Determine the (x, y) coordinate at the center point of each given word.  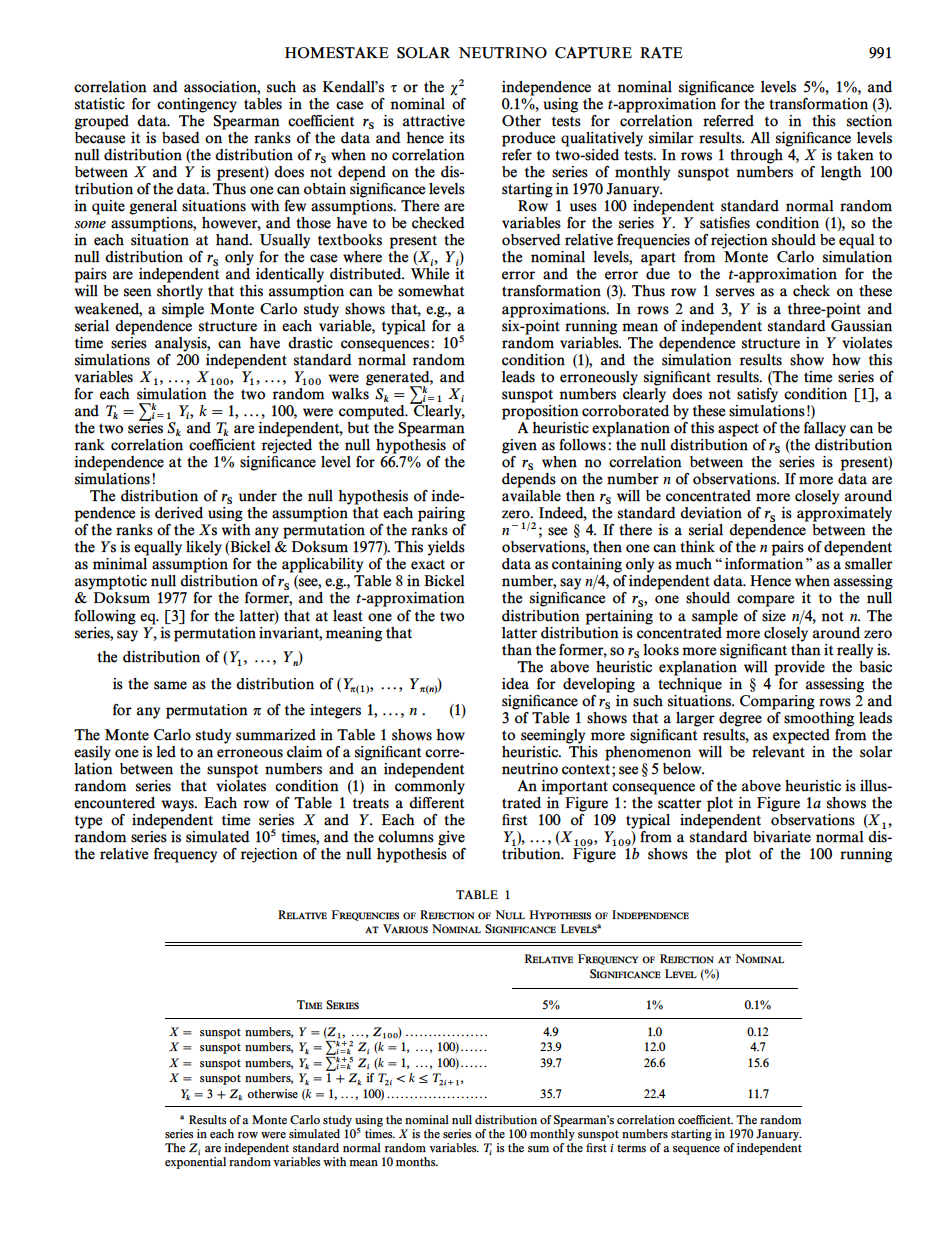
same (170, 685)
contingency (197, 105)
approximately (844, 514)
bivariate (782, 837)
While (430, 274)
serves (735, 292)
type (88, 822)
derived (179, 513)
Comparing (777, 702)
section (869, 121)
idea (515, 684)
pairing (441, 514)
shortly (180, 292)
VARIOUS (405, 929)
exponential (195, 1161)
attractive (434, 121)
